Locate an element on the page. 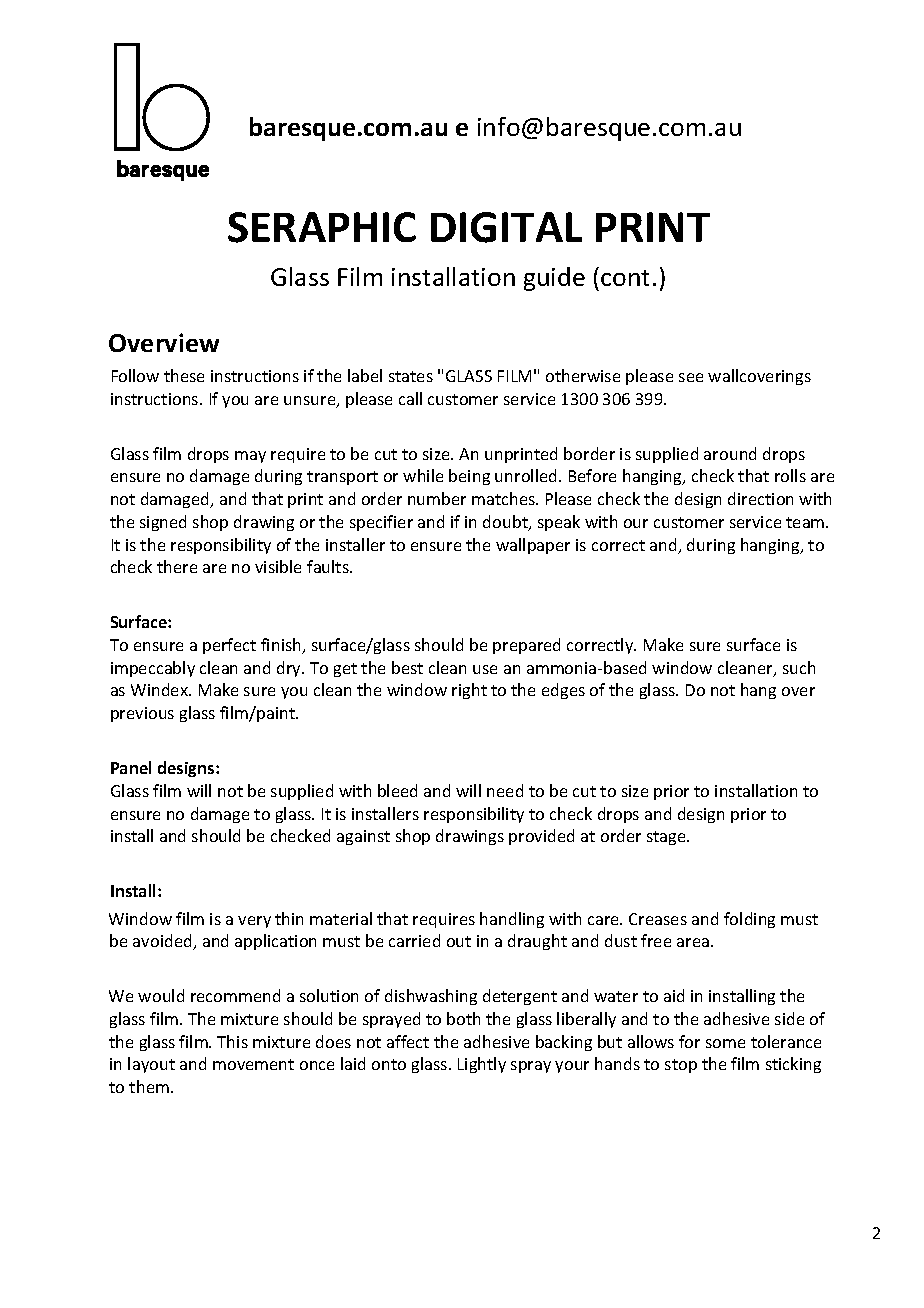 The height and width of the image is (1308, 924). direction is located at coordinates (760, 498).
